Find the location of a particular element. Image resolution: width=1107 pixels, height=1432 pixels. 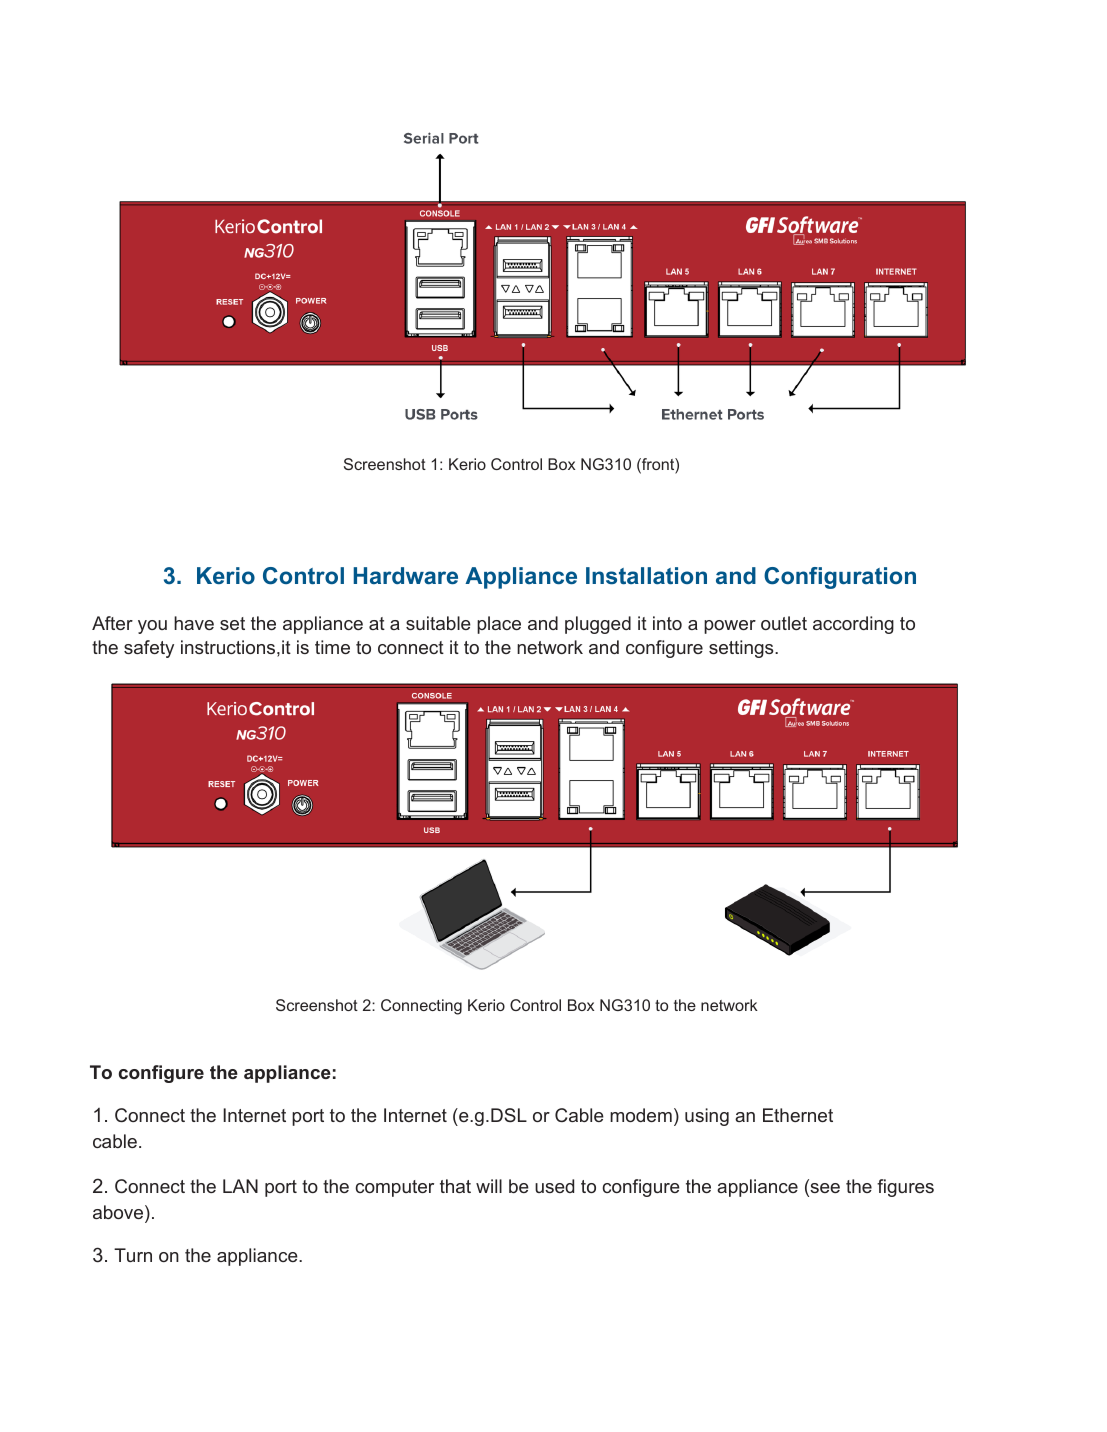

will is located at coordinates (489, 1186).
